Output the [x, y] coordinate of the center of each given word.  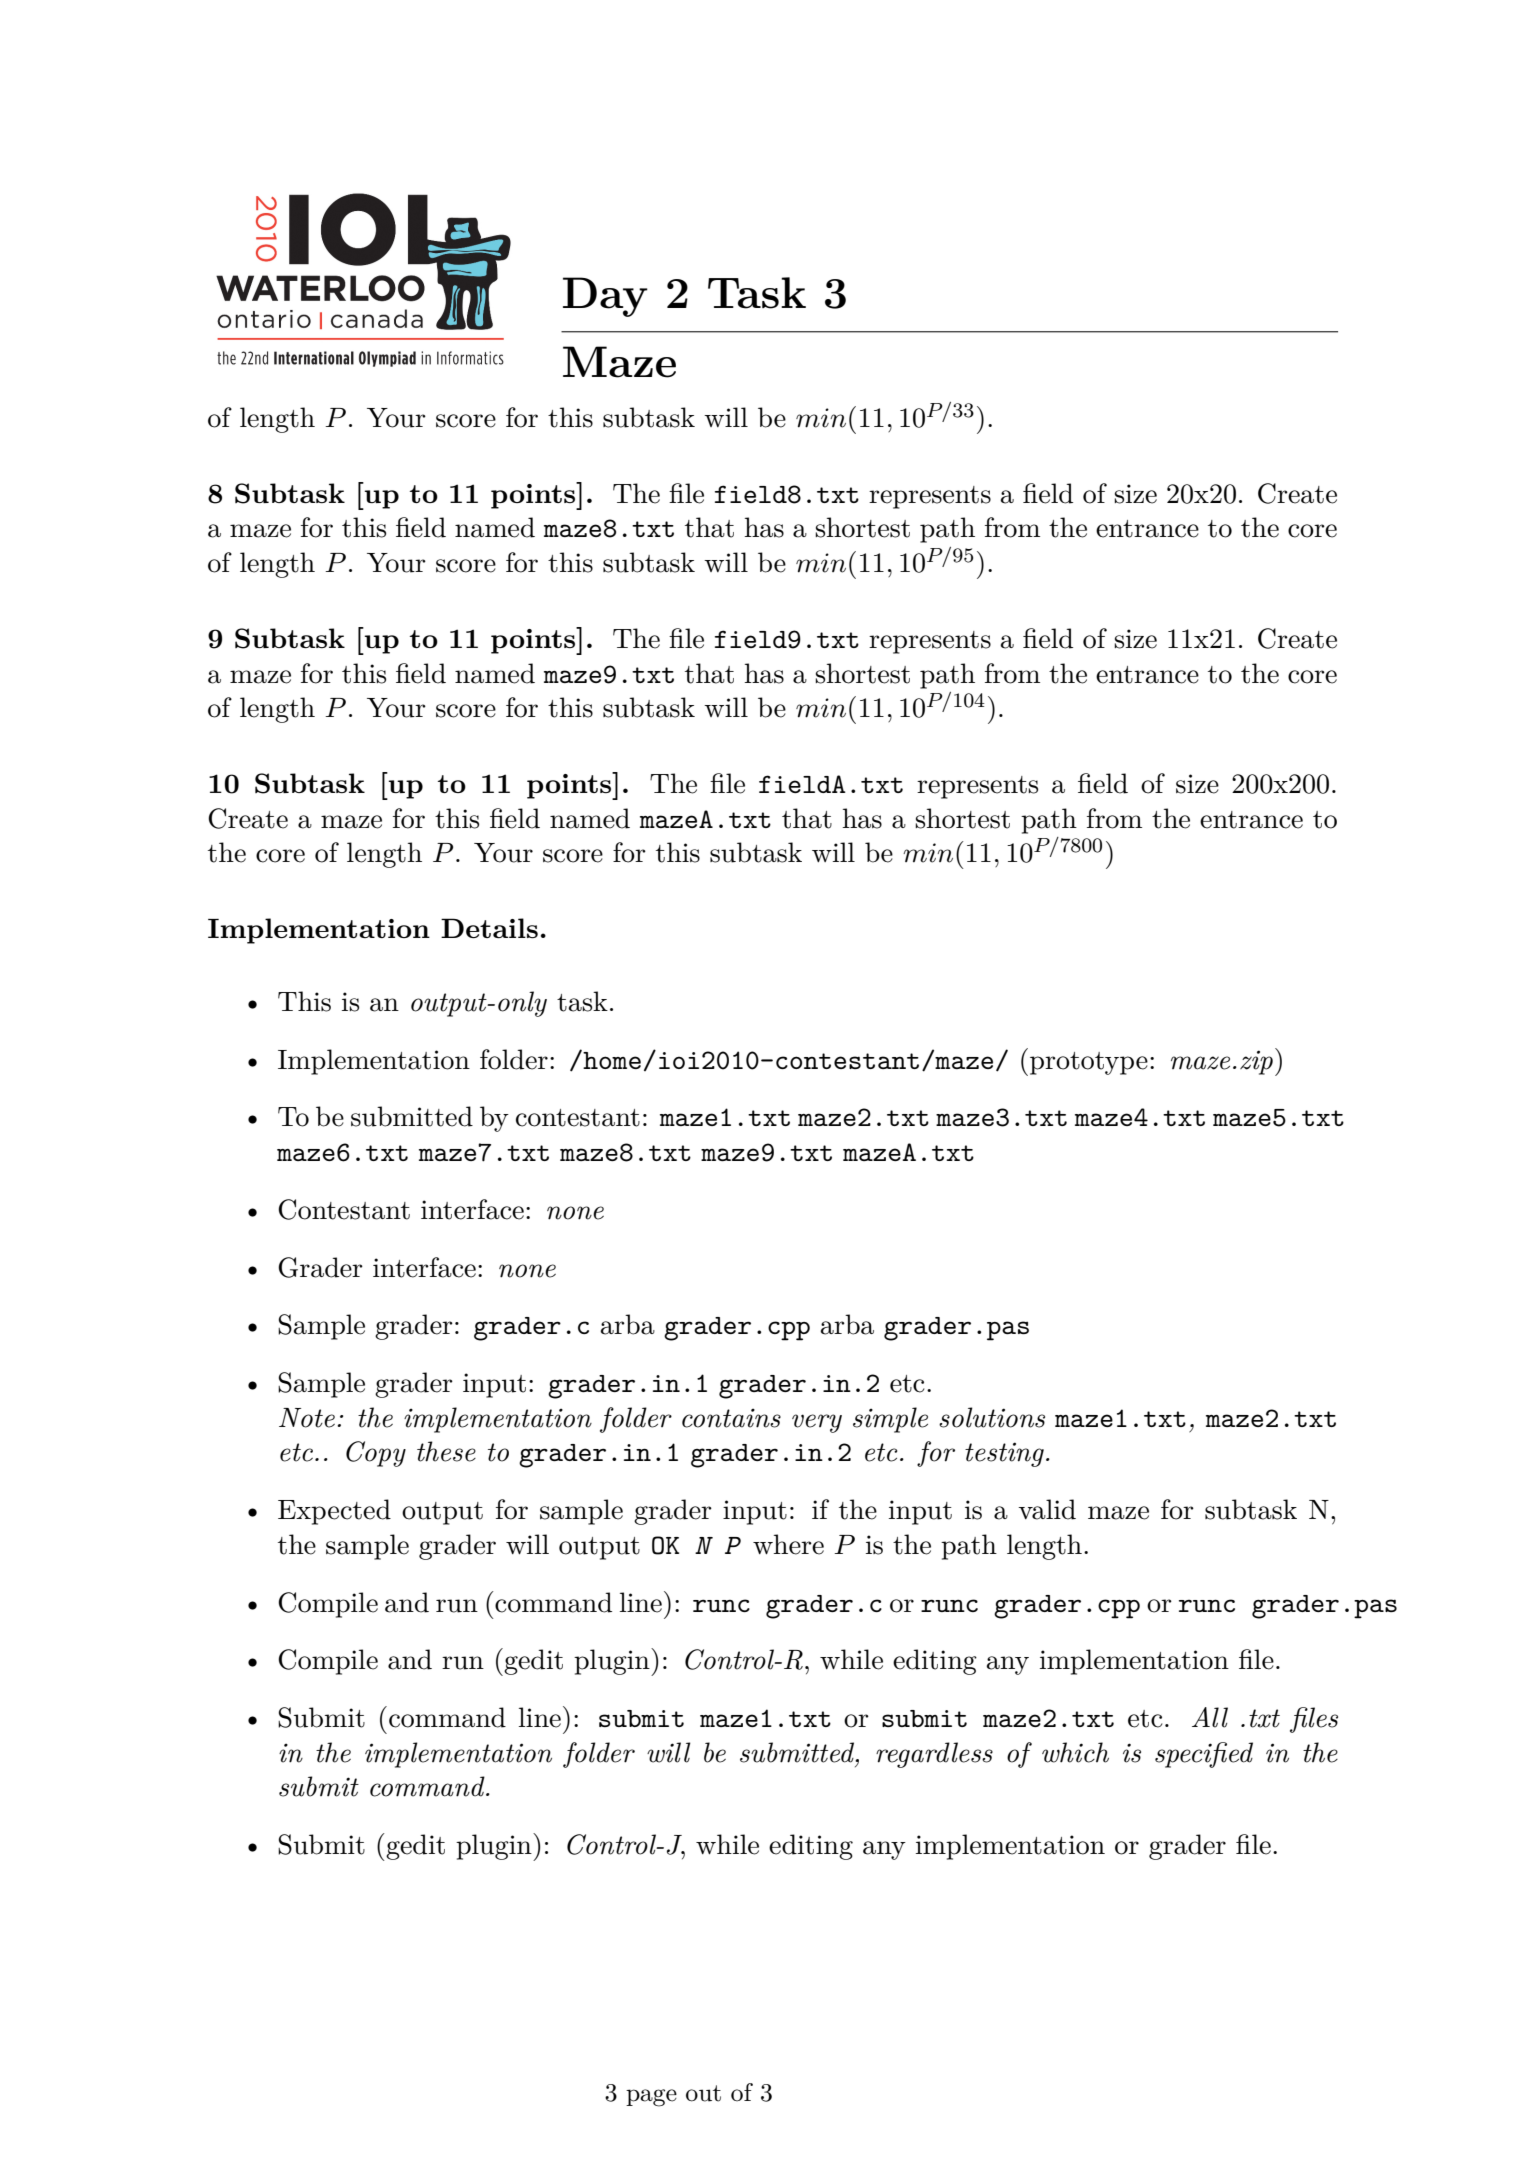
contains [731, 1418]
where [788, 1544]
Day [605, 297]
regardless [934, 1755]
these [446, 1451]
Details [489, 928]
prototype [1089, 1063]
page [651, 2098]
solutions [992, 1417]
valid [1047, 1509]
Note [307, 1418]
